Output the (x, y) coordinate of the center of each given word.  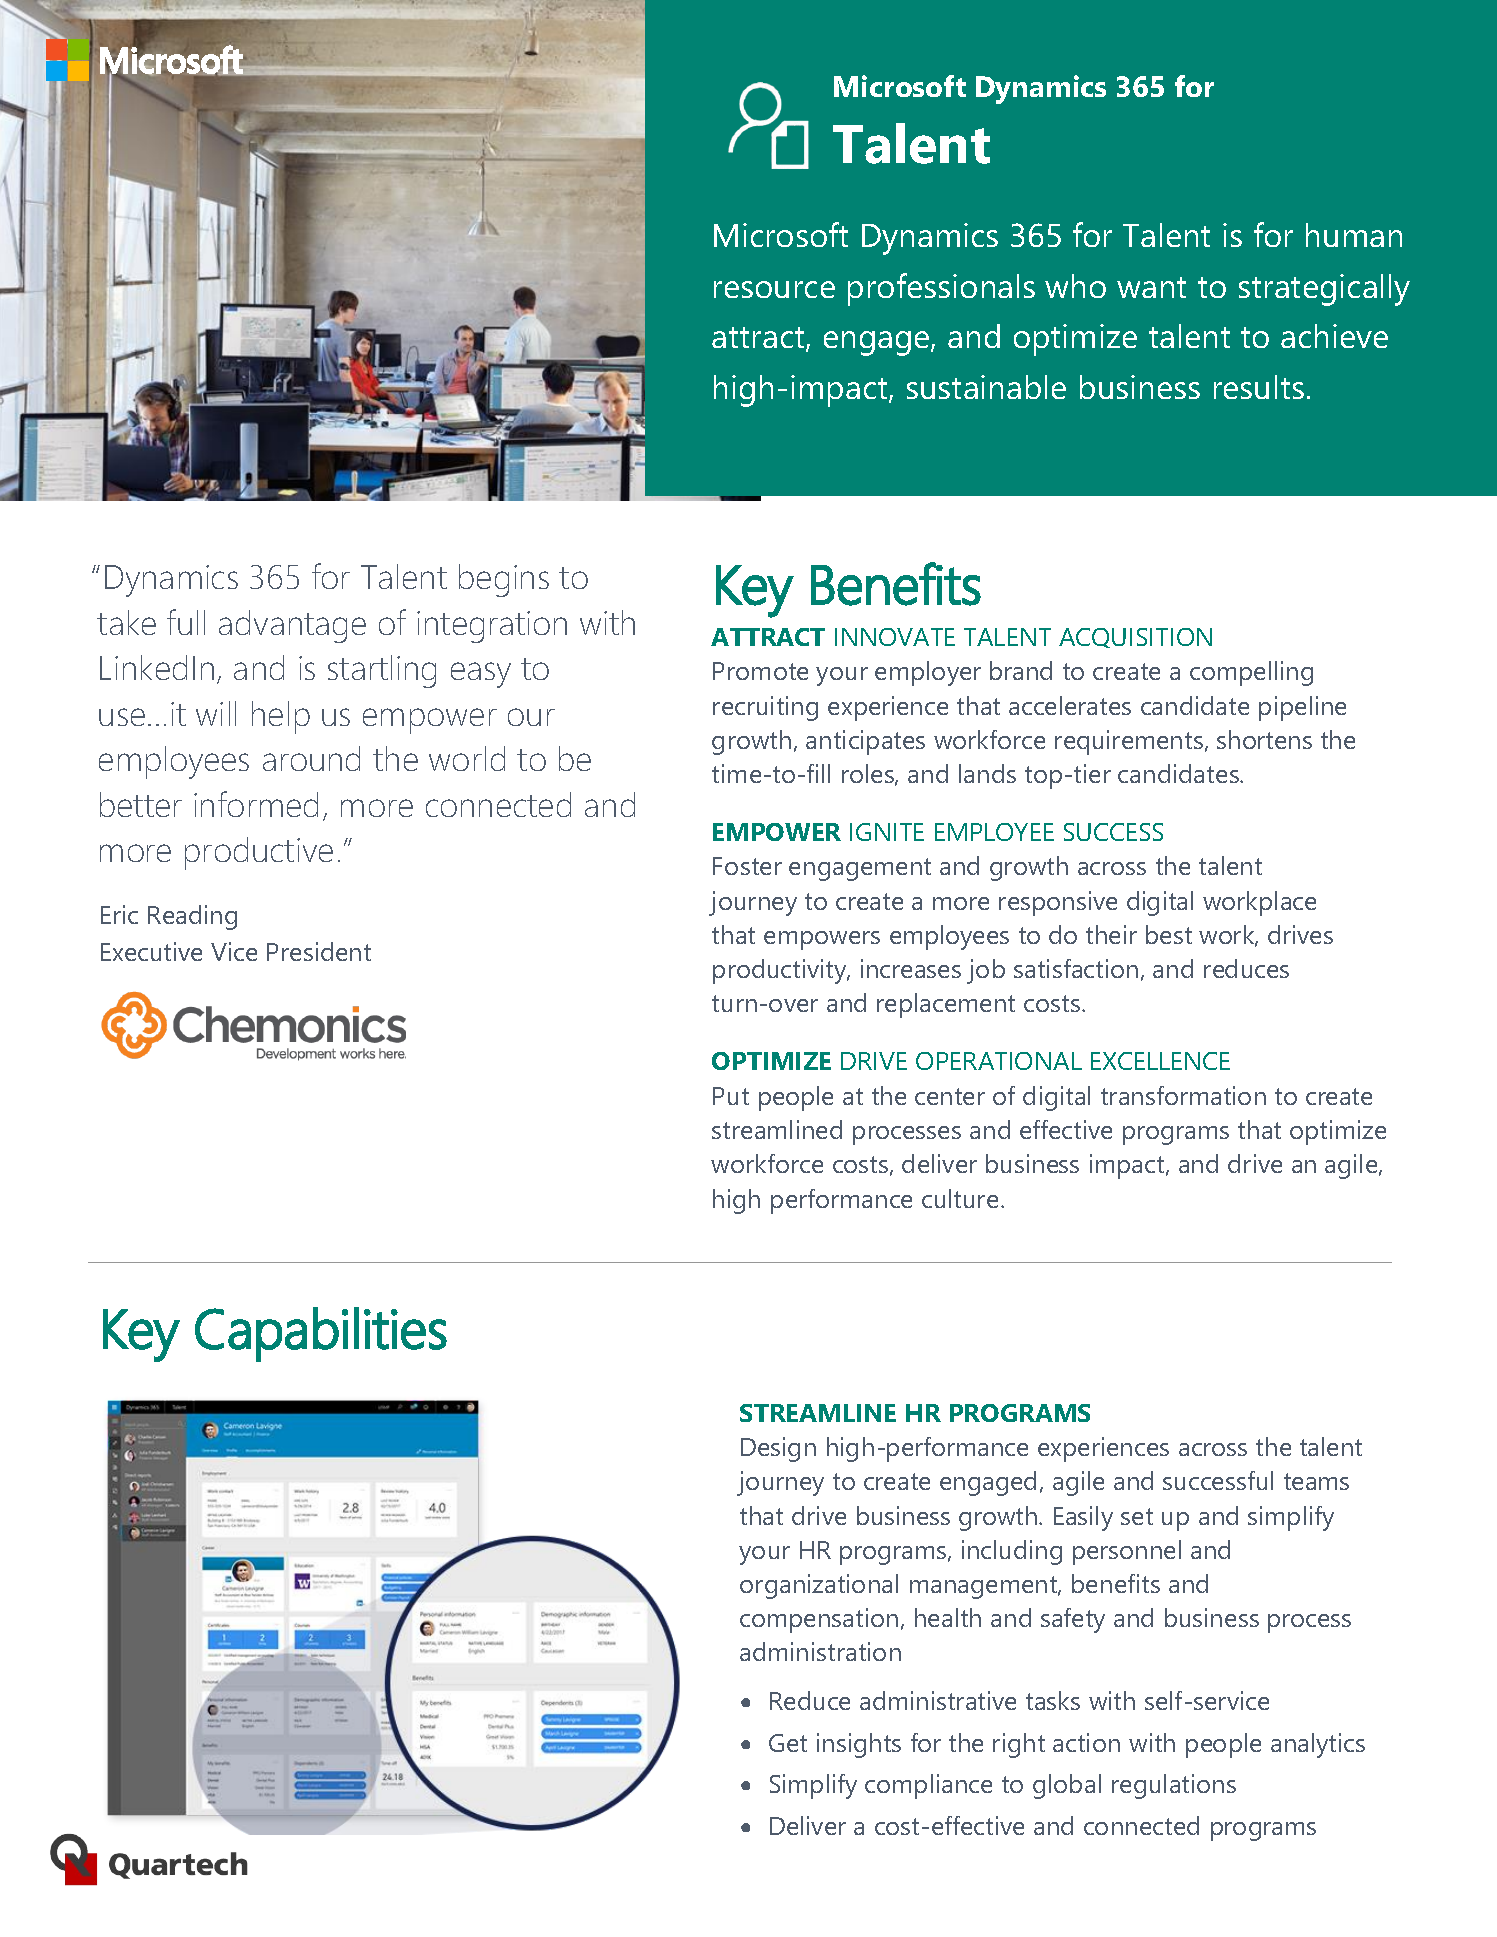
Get (788, 1743)
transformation (1183, 1095)
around (311, 758)
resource (774, 289)
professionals (941, 289)
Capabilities (321, 1334)
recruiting (765, 708)
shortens (1264, 739)
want (1151, 287)
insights (859, 1745)
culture (960, 1198)
